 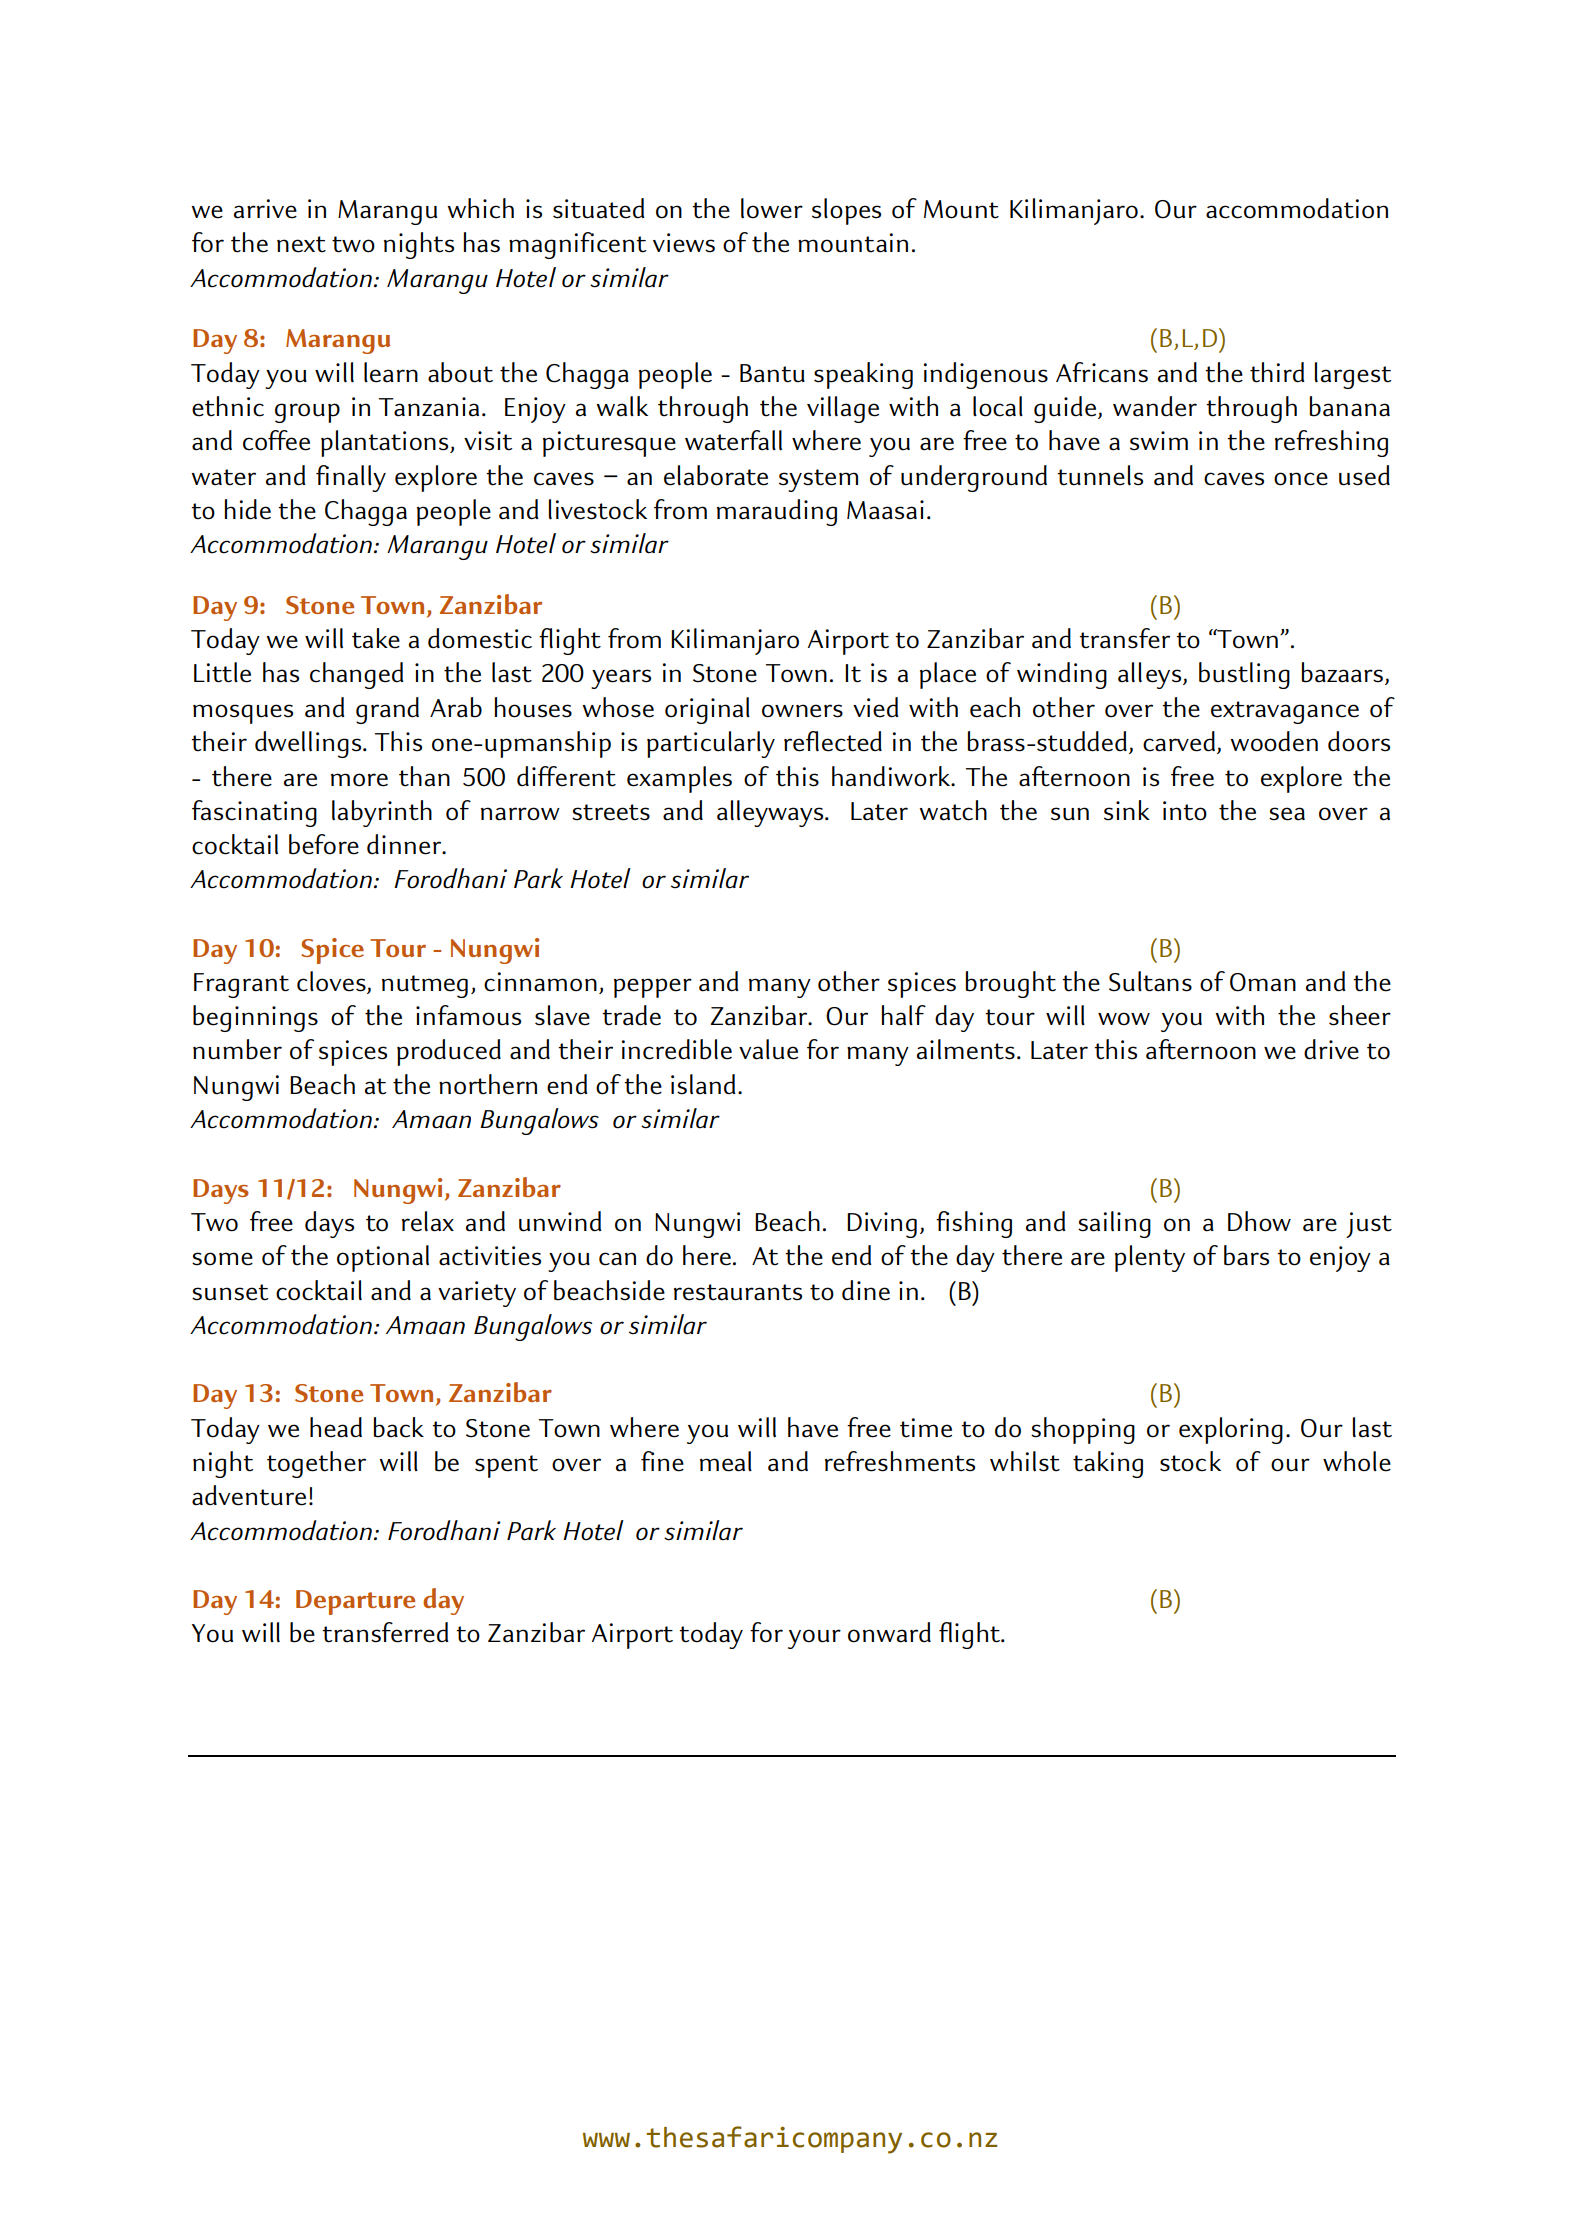 What do you see at coordinates (1263, 982) in the screenshot?
I see `Oman` at bounding box center [1263, 982].
